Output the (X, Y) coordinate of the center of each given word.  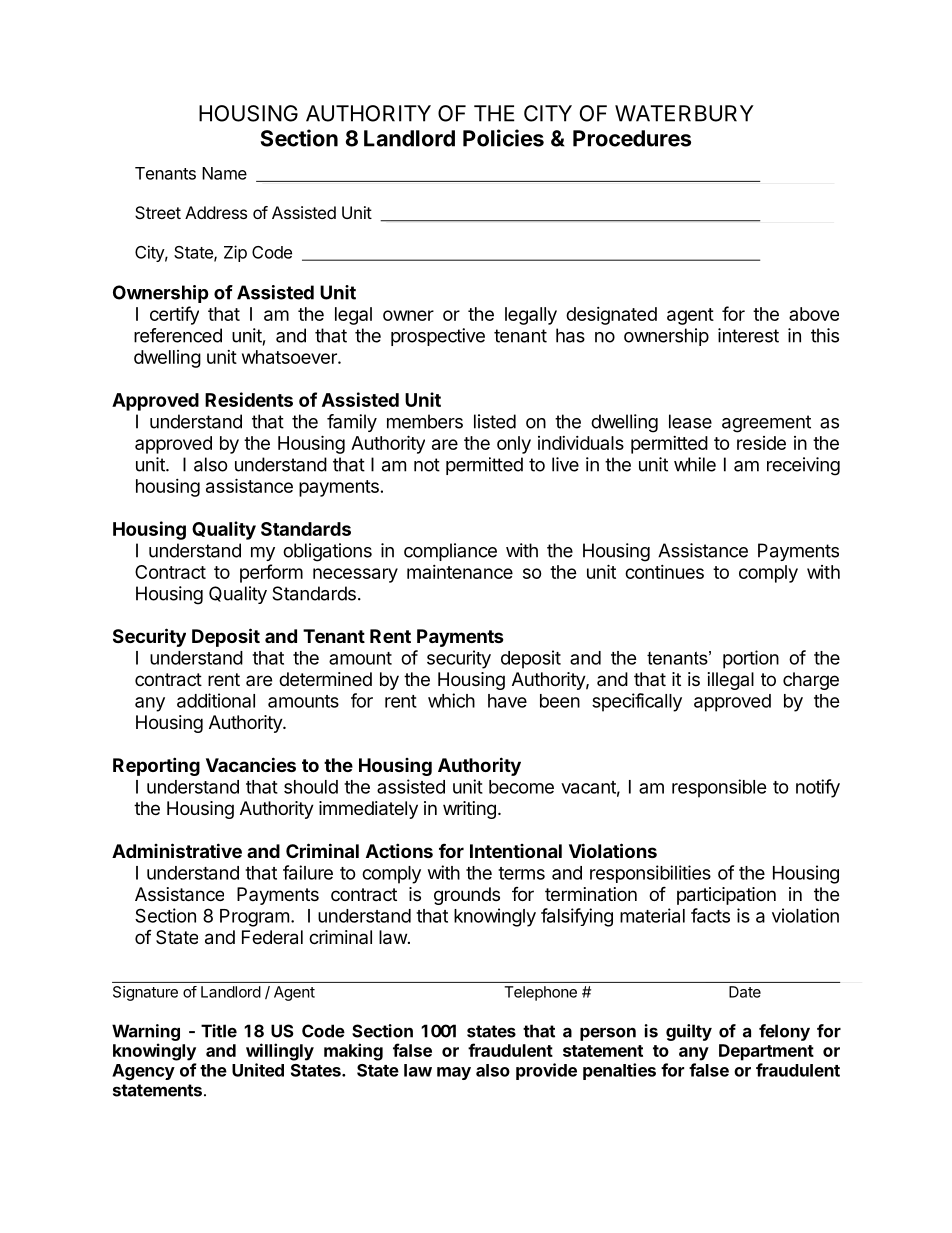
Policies (503, 138)
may (454, 1073)
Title (219, 1031)
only (514, 445)
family (352, 423)
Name (224, 173)
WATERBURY (684, 113)
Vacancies (251, 764)
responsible (719, 788)
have (507, 701)
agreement (766, 424)
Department (766, 1052)
